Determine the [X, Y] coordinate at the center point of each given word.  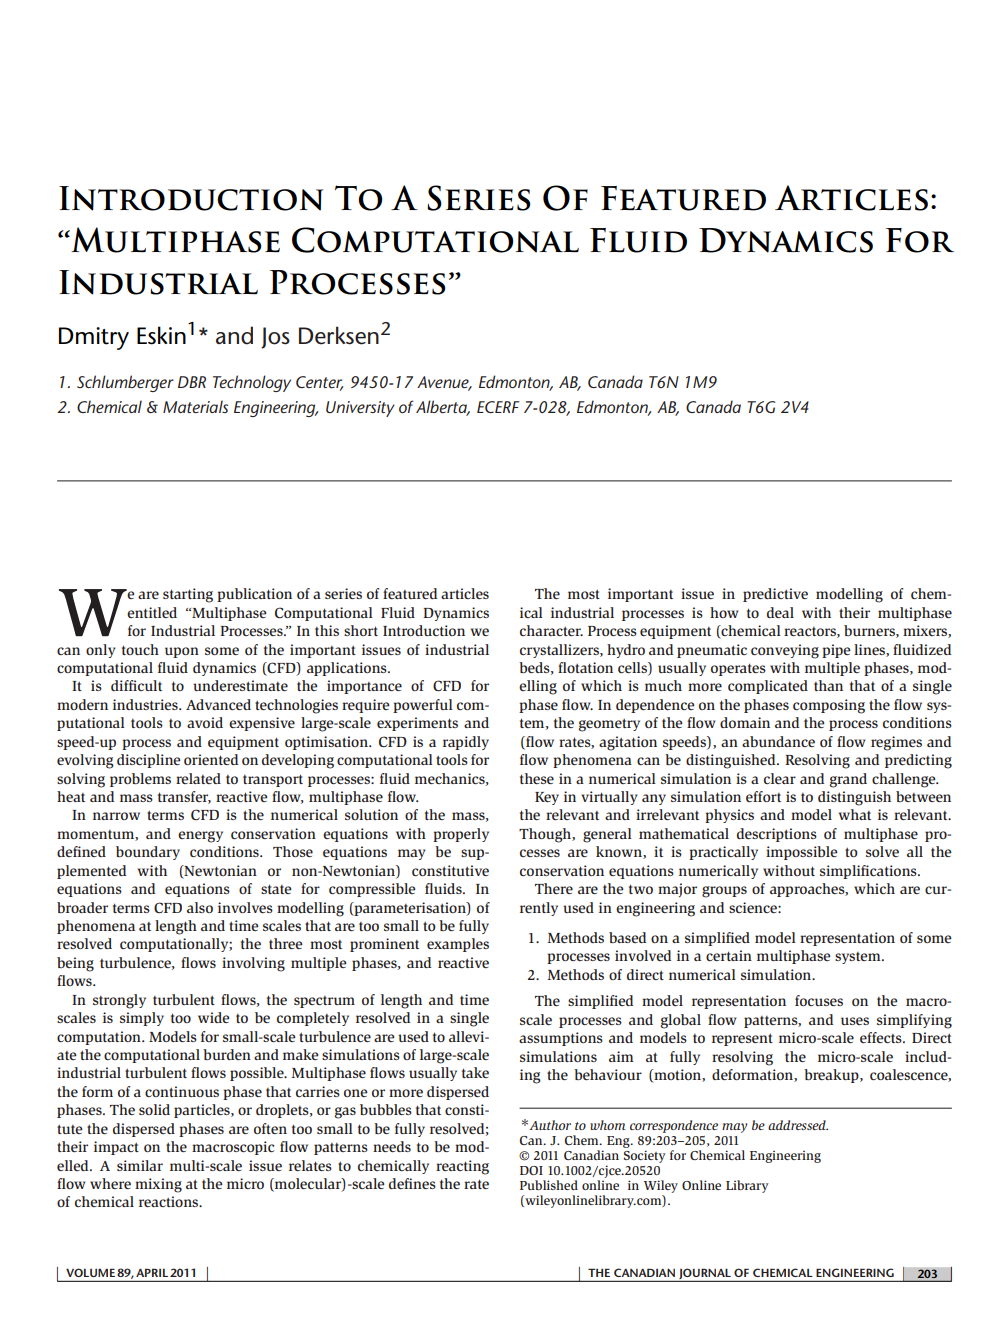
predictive [775, 595]
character [551, 630]
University [360, 409]
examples [458, 945]
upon [182, 652]
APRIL [152, 1272]
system [859, 958]
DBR [192, 382]
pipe [836, 651]
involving [253, 964]
